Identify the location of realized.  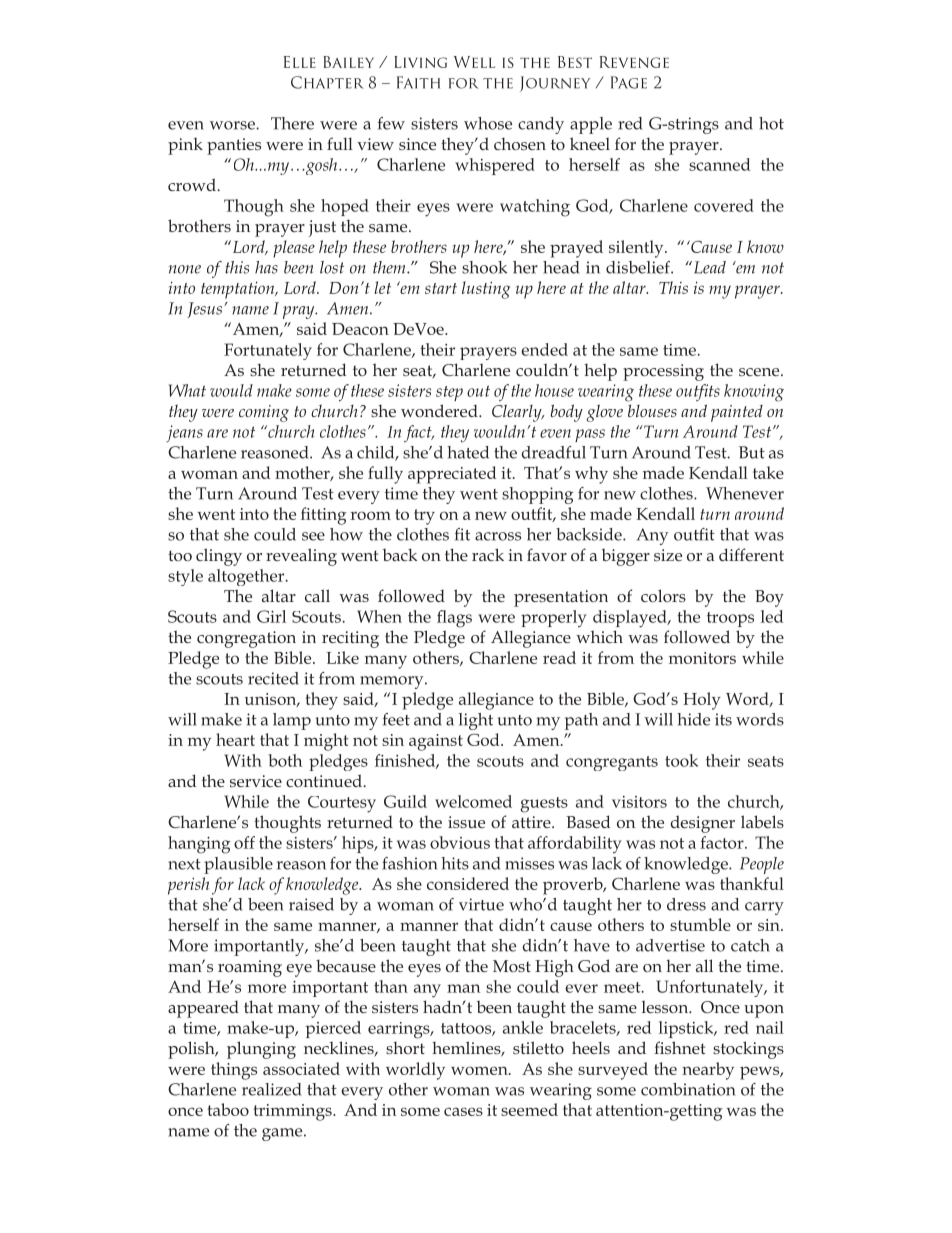
(271, 1089).
